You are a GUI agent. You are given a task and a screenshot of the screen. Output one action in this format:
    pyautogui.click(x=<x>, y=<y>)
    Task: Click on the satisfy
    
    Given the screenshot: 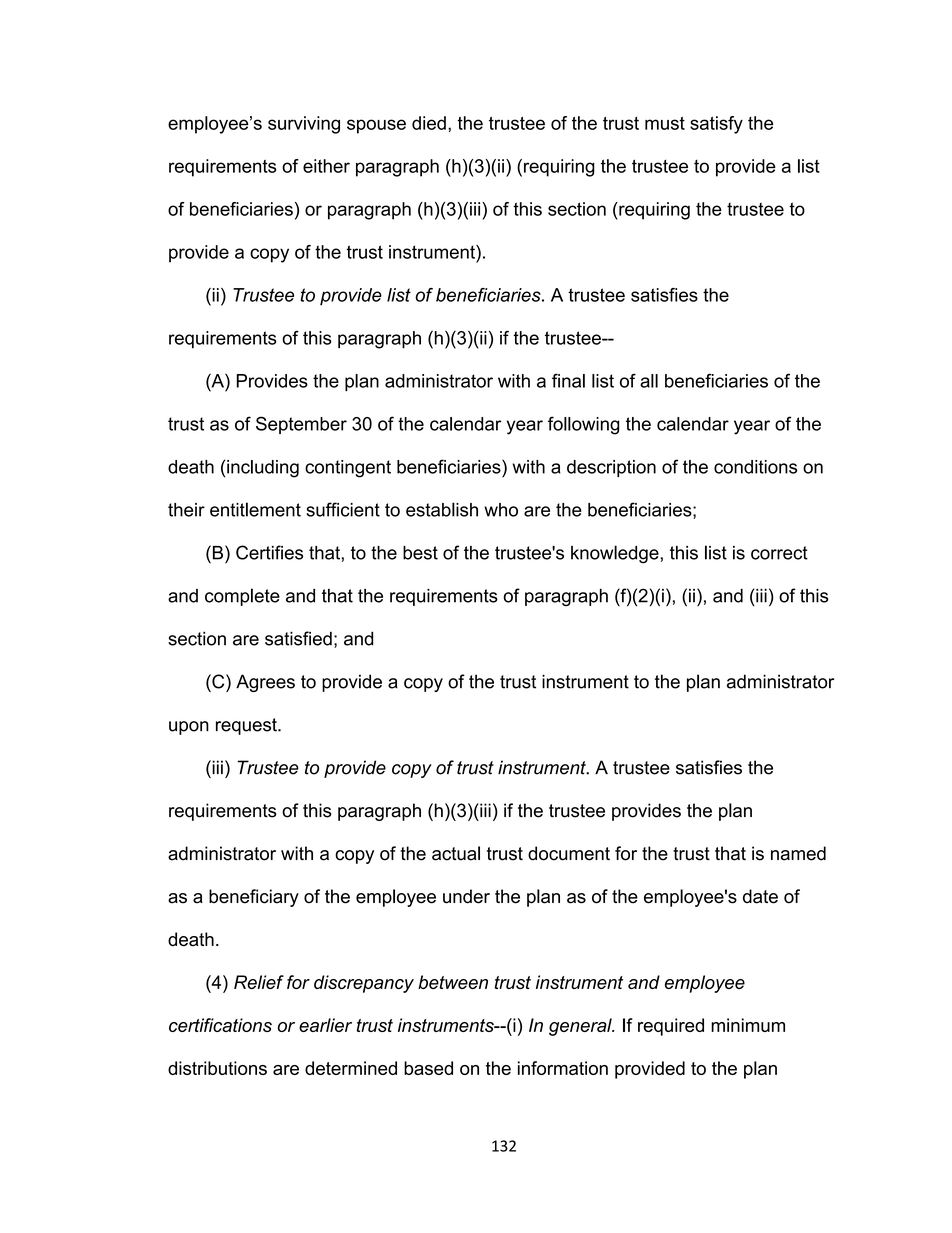 What is the action you would take?
    pyautogui.click(x=716, y=125)
